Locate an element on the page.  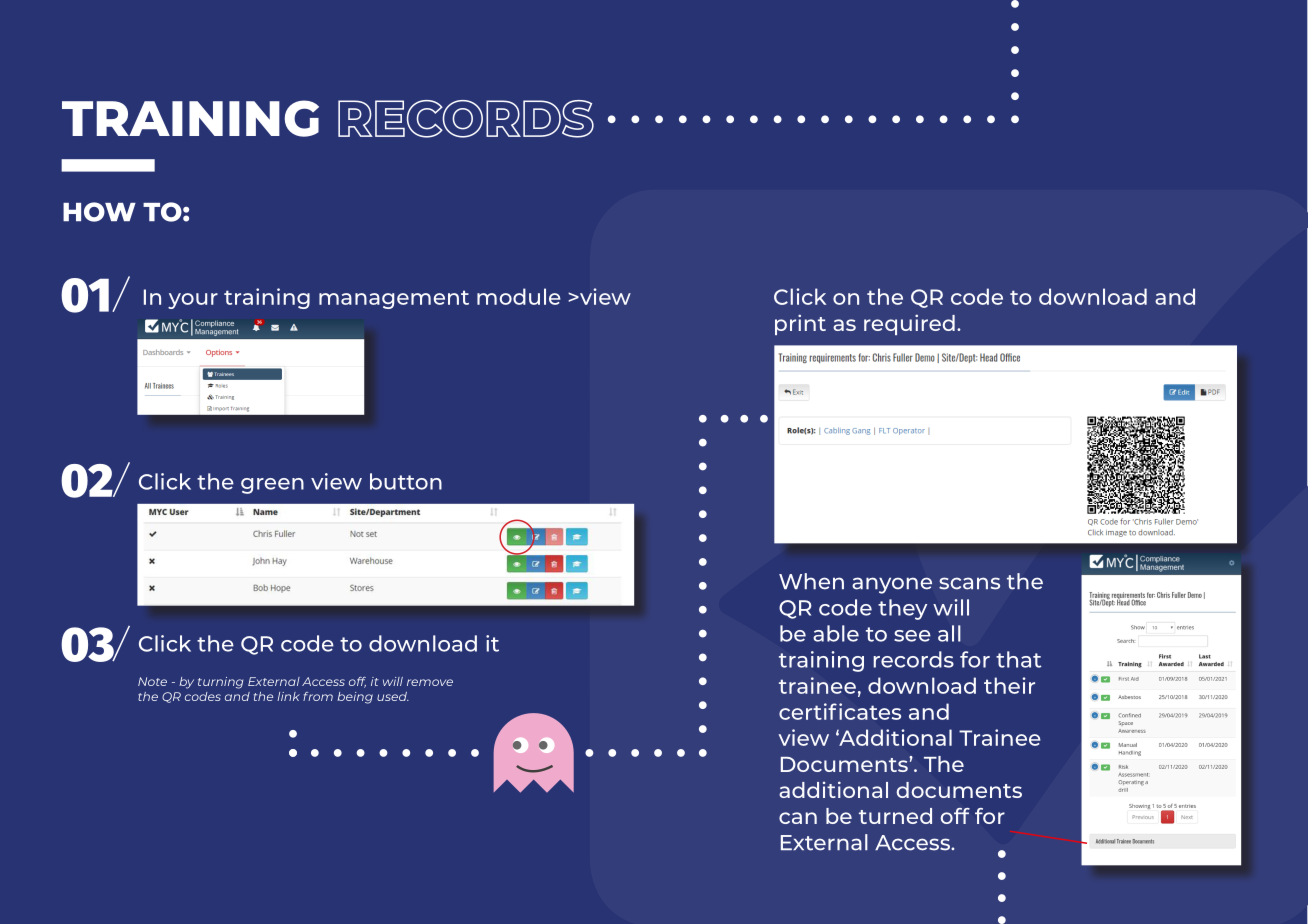
turned is located at coordinates (895, 816).
